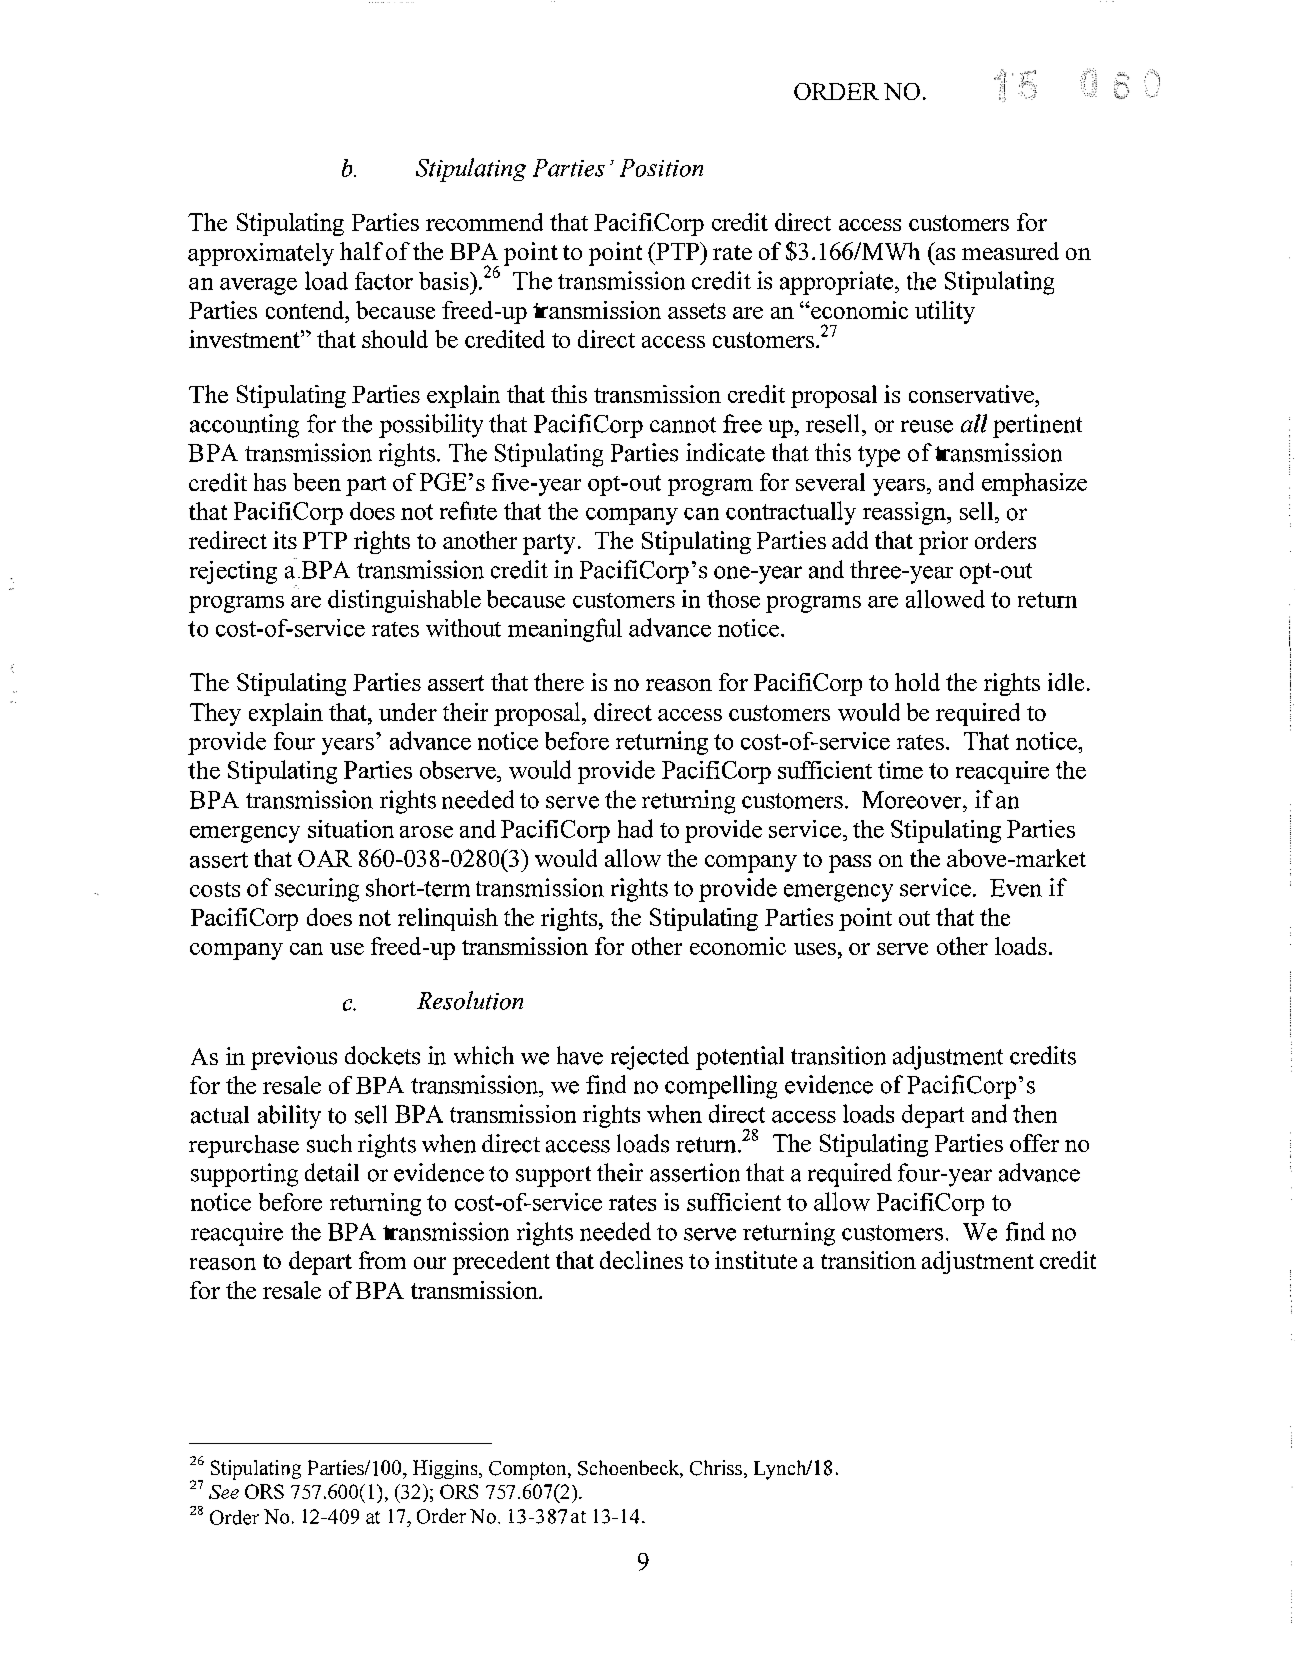  Describe the element at coordinates (913, 800) in the document. I see `Moreover` at that location.
